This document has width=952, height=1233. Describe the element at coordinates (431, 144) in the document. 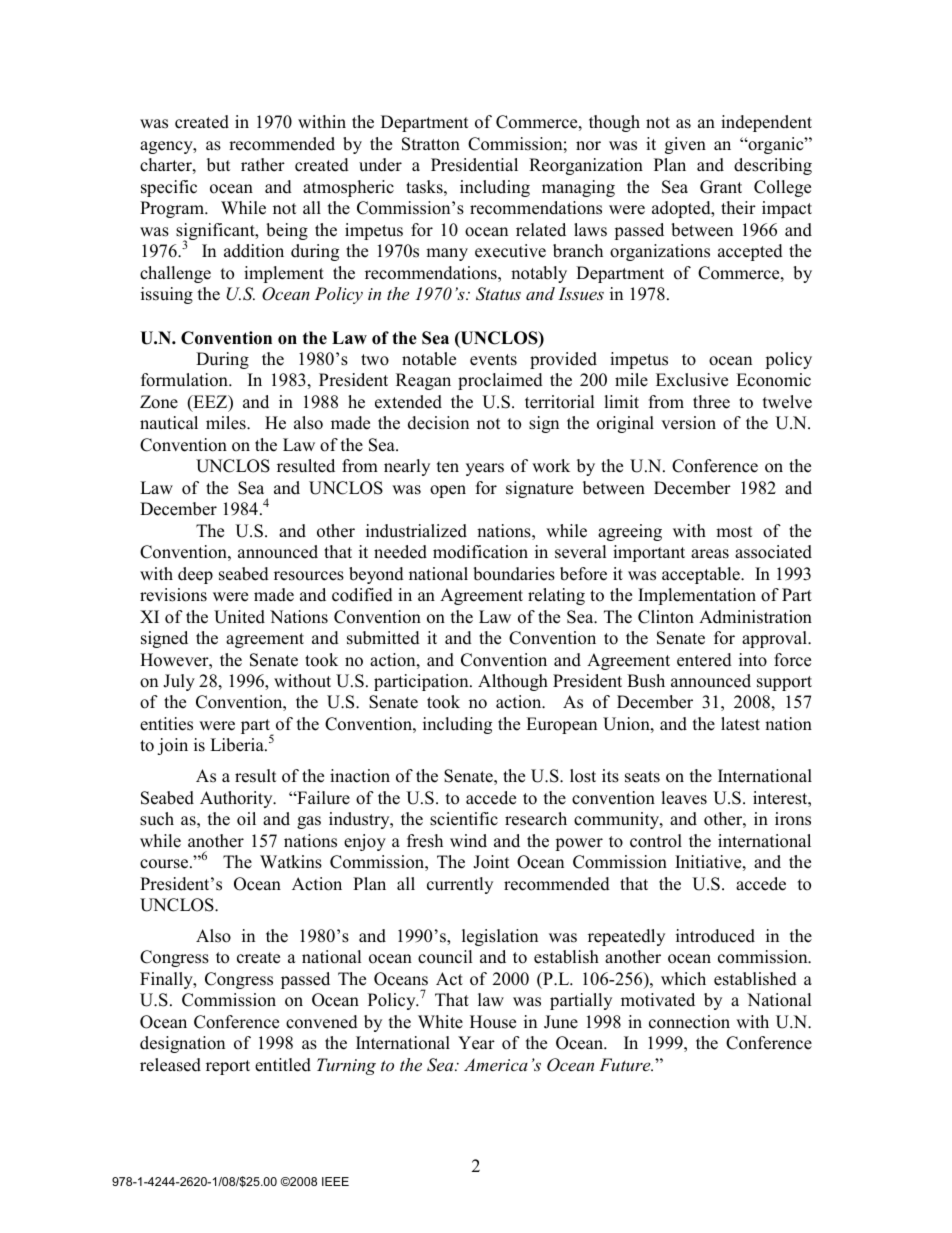

I see `Stratton` at that location.
